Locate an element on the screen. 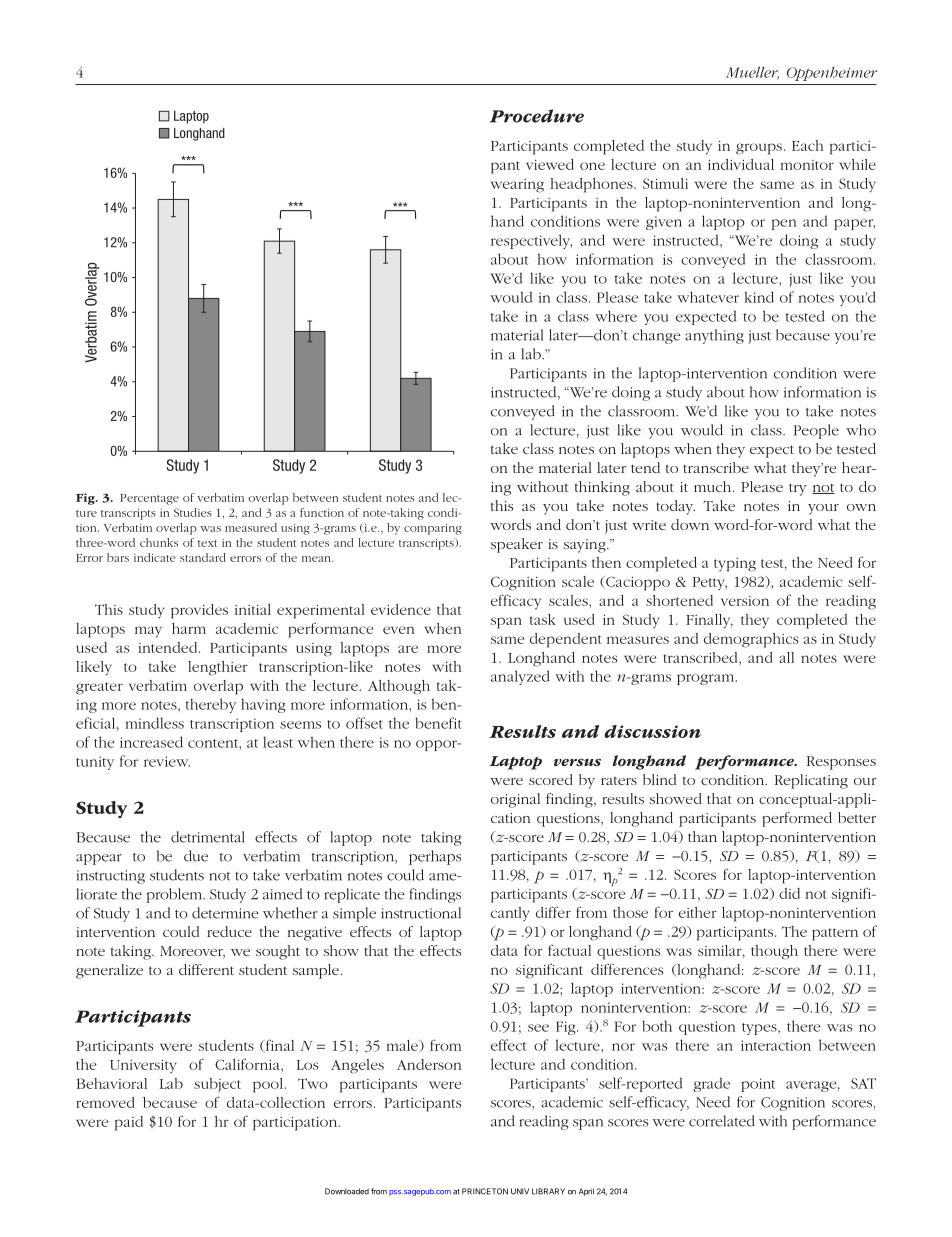 The height and width of the screenshot is (1237, 952). Percentage is located at coordinates (149, 499).
